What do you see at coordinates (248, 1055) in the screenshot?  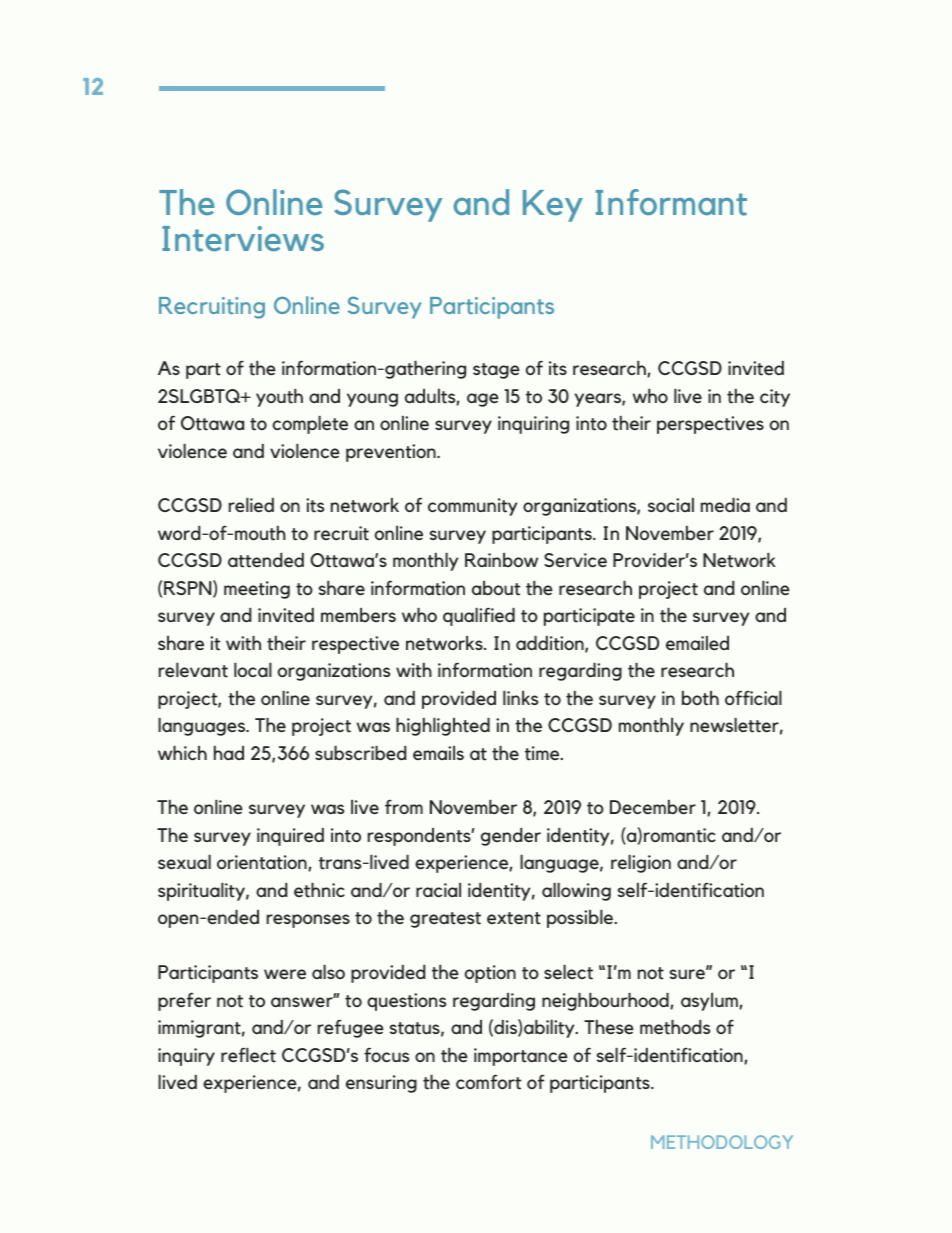 I see `reflect` at bounding box center [248, 1055].
